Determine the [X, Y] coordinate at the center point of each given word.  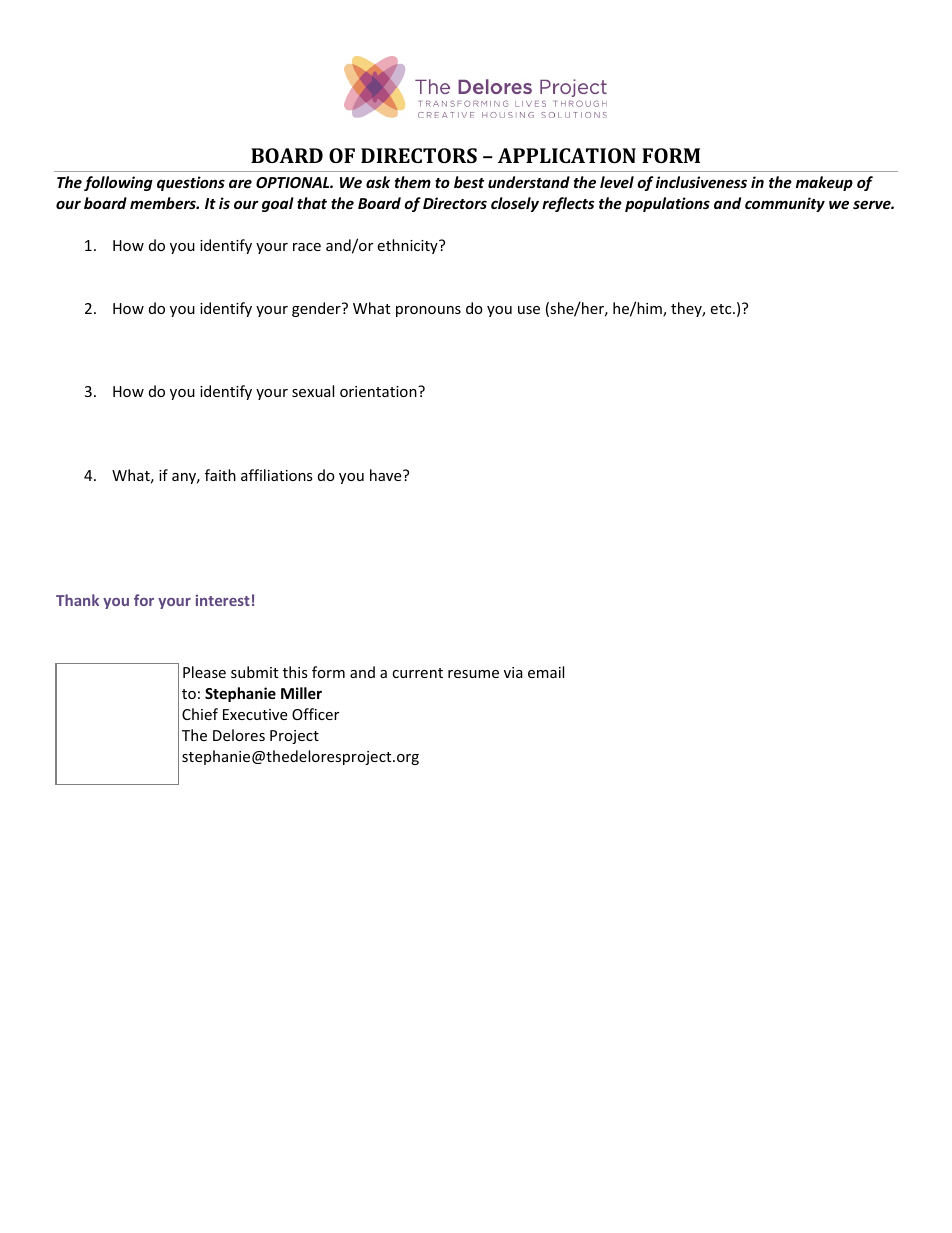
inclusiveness [701, 182]
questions [191, 183]
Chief [200, 714]
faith [220, 475]
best [469, 182]
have [387, 475]
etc [722, 309]
